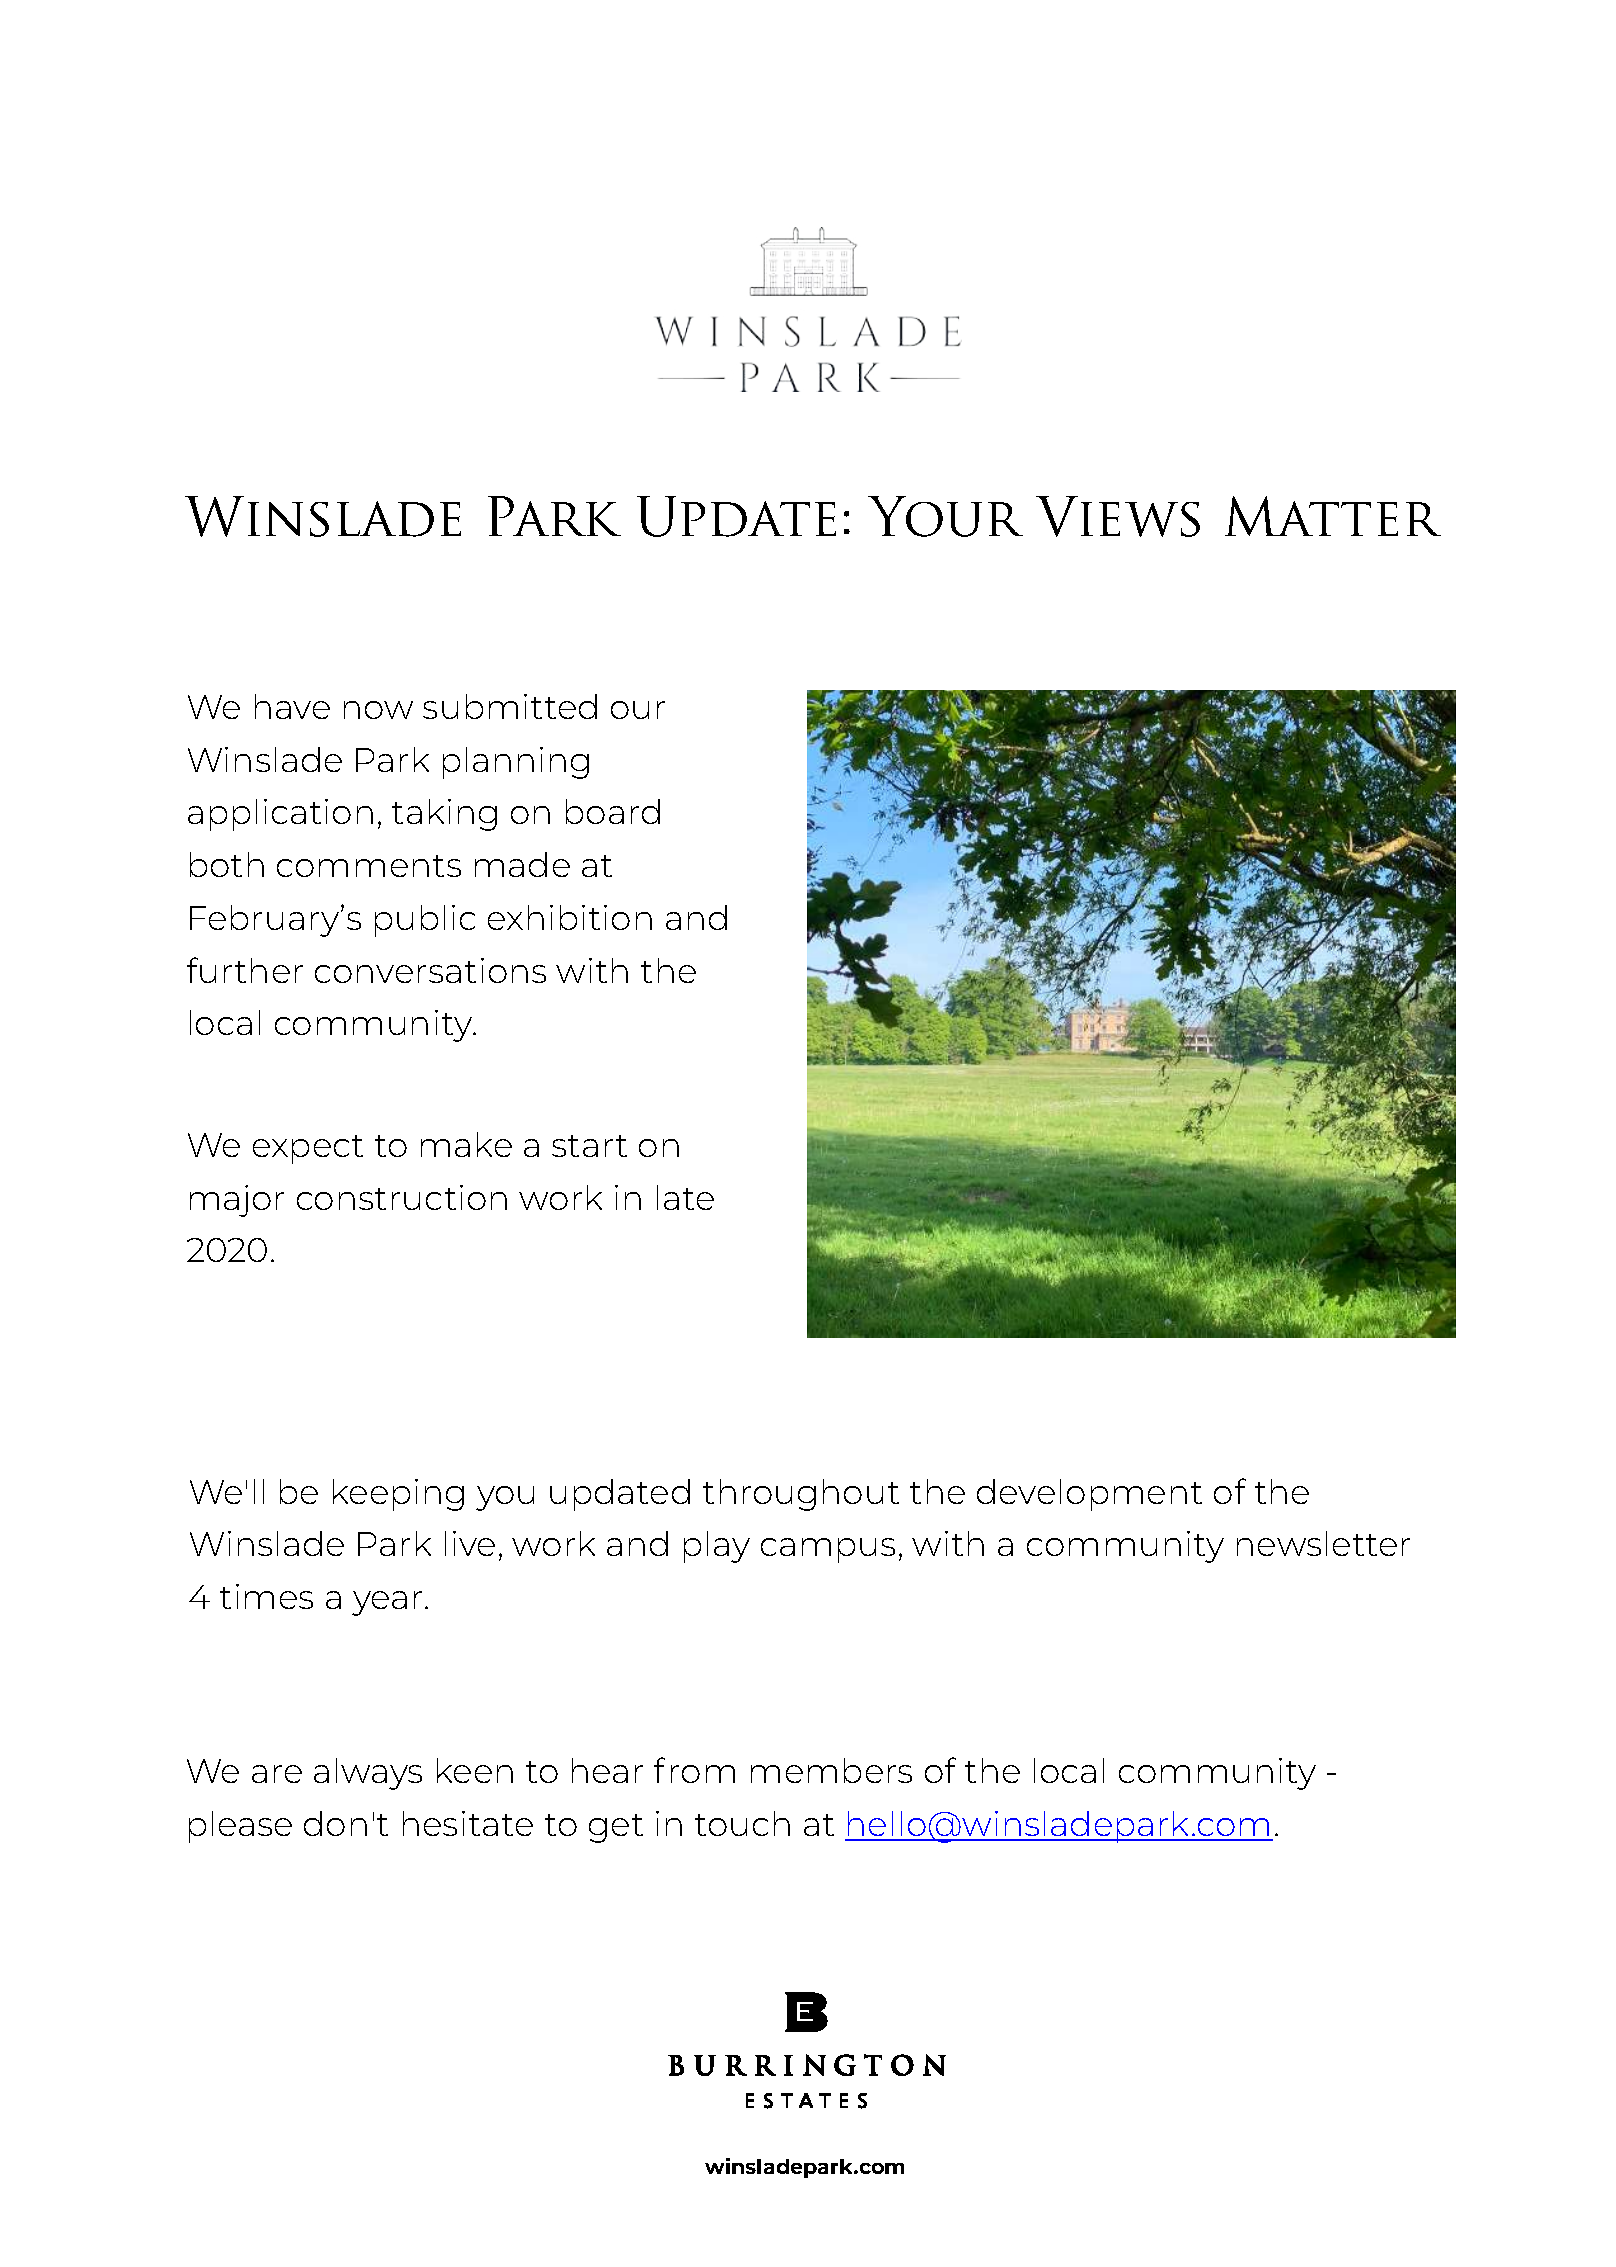 The width and height of the screenshot is (1616, 2267). What do you see at coordinates (945, 516) in the screenshot?
I see `Your` at bounding box center [945, 516].
